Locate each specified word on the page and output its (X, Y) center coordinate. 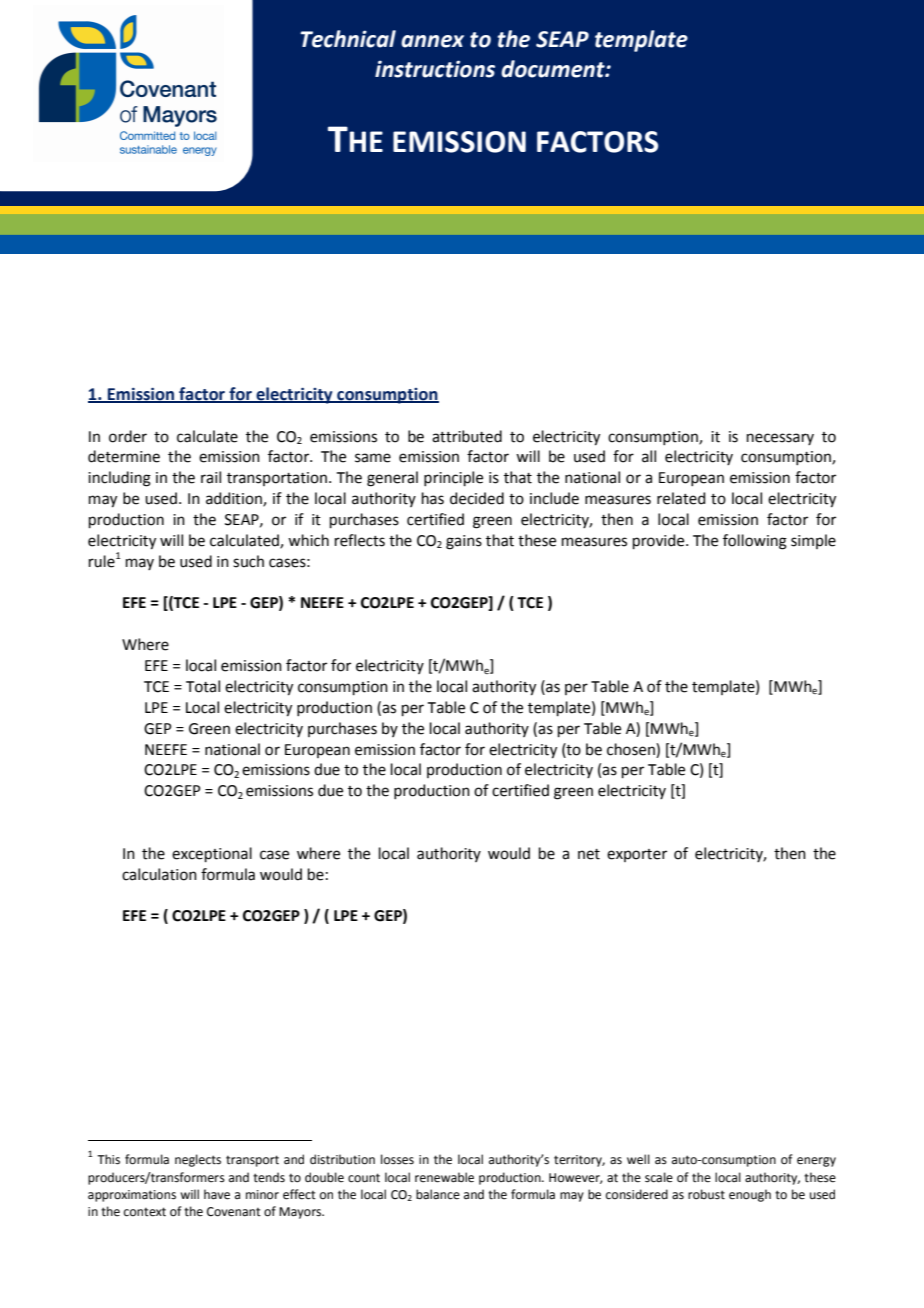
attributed (467, 436)
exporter (637, 855)
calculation (159, 874)
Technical (348, 39)
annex (432, 41)
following (755, 542)
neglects (198, 1160)
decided (477, 498)
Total (203, 686)
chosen (632, 749)
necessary (780, 439)
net (589, 854)
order (128, 436)
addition (235, 499)
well (638, 1159)
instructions (435, 69)
